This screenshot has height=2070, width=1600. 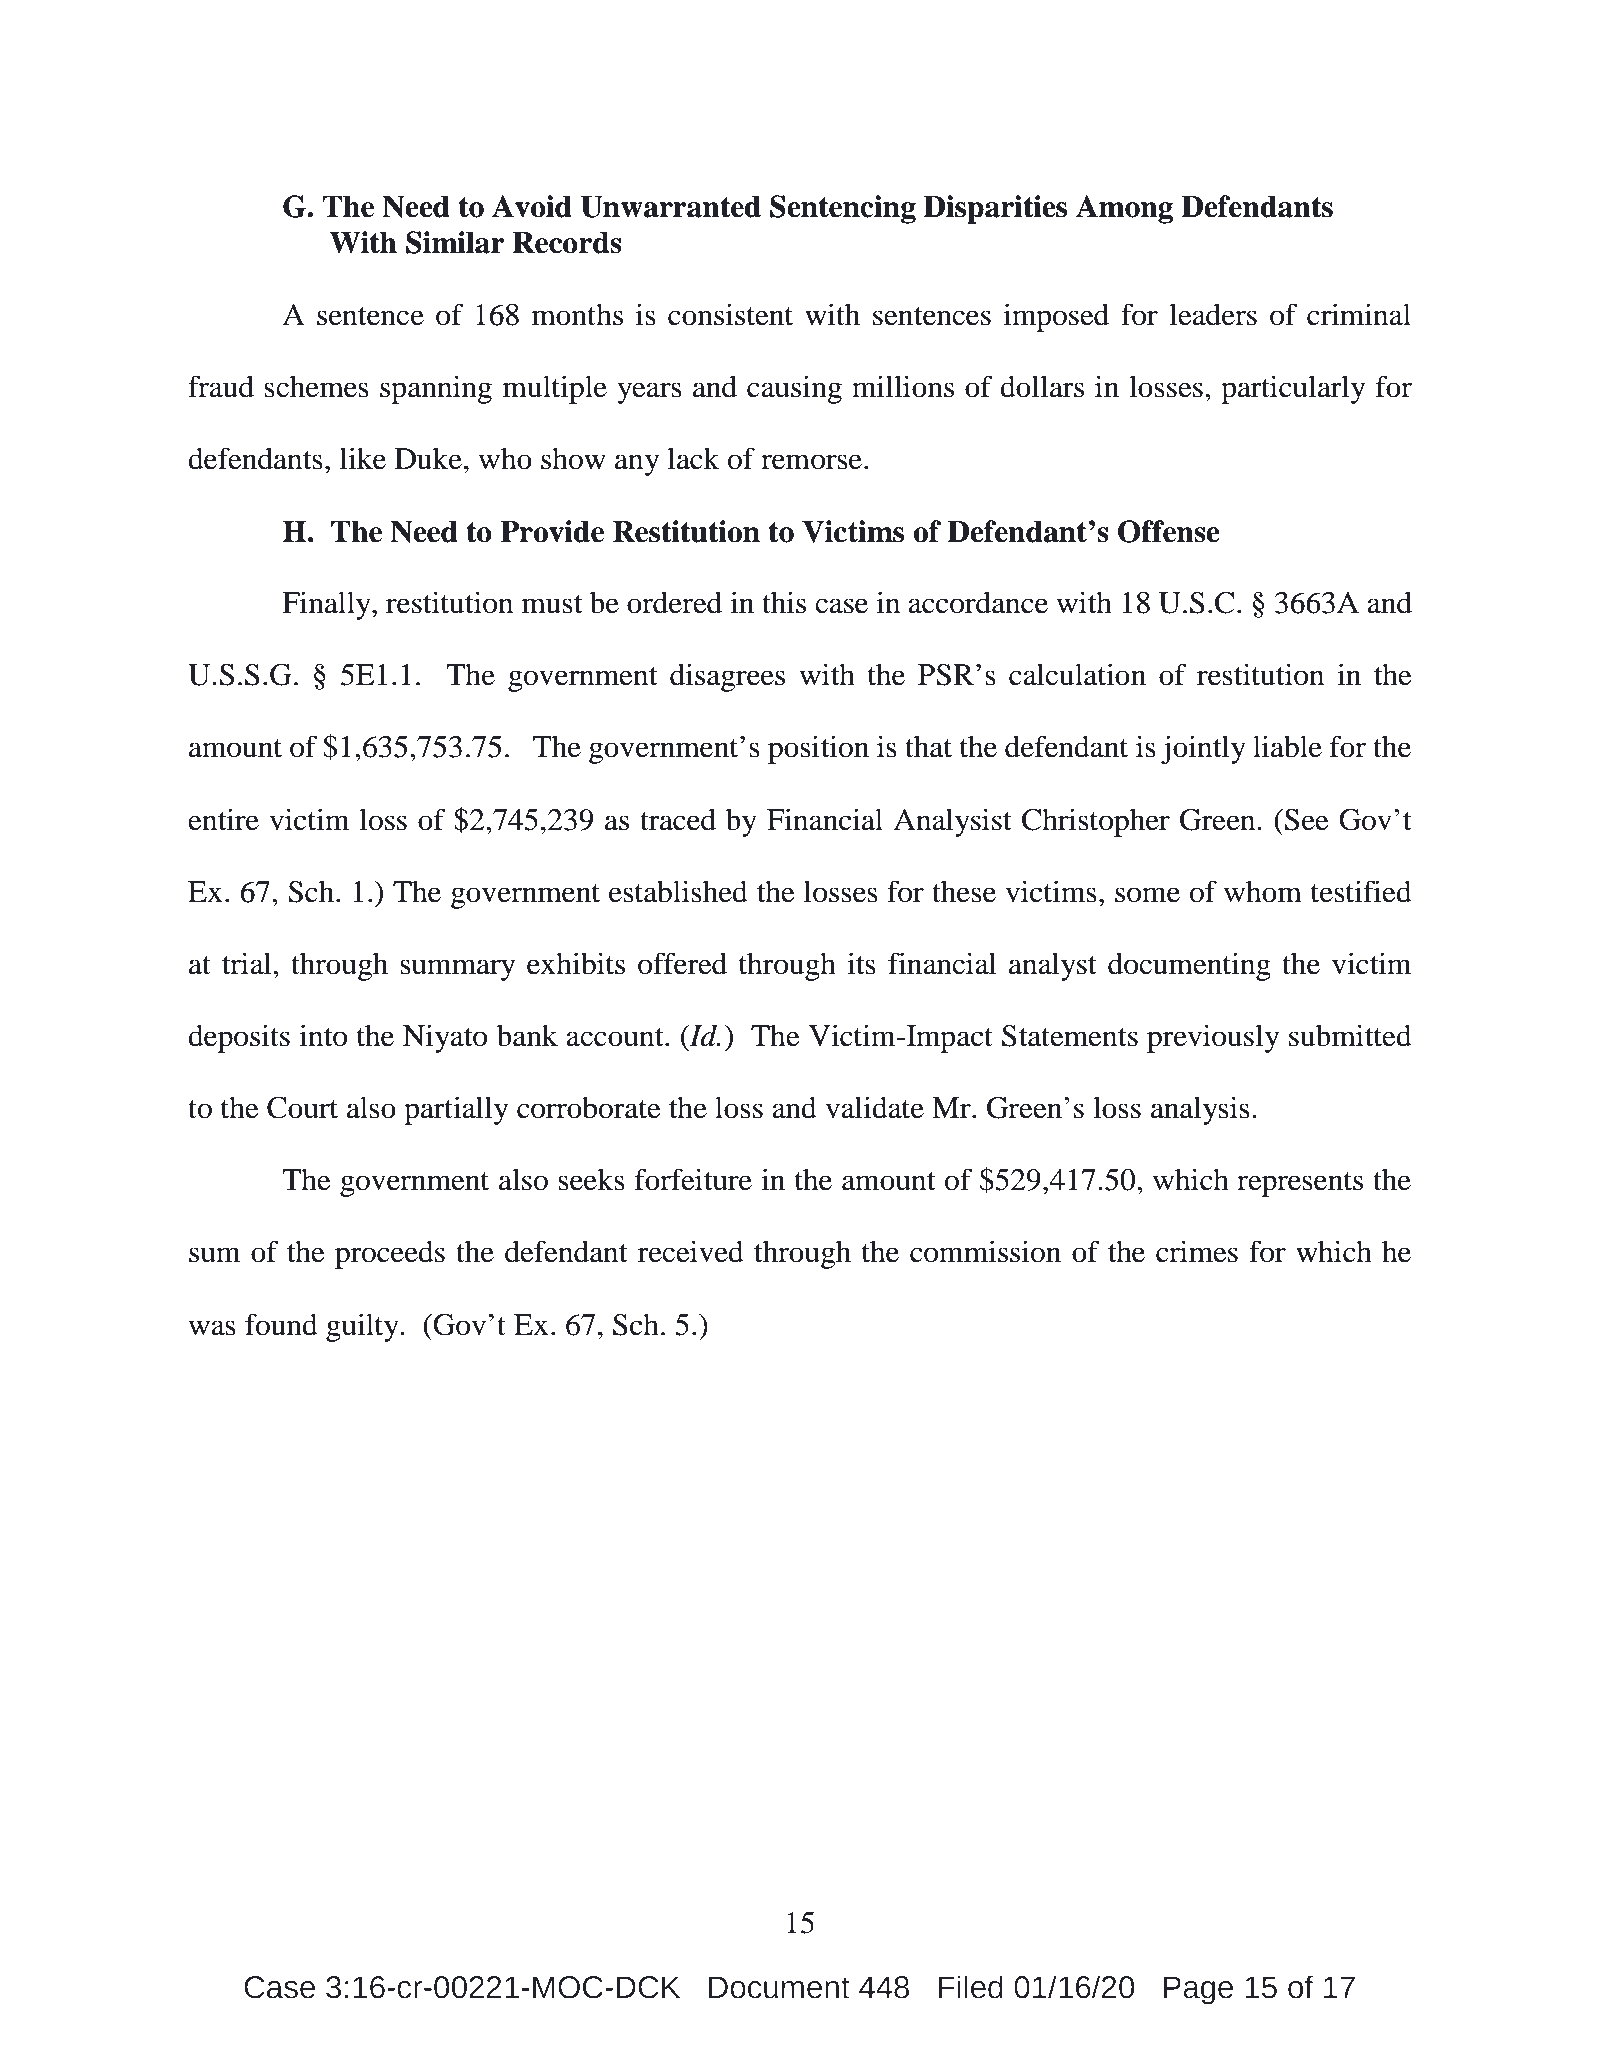 What do you see at coordinates (363, 1327) in the screenshot?
I see `guilty` at bounding box center [363, 1327].
